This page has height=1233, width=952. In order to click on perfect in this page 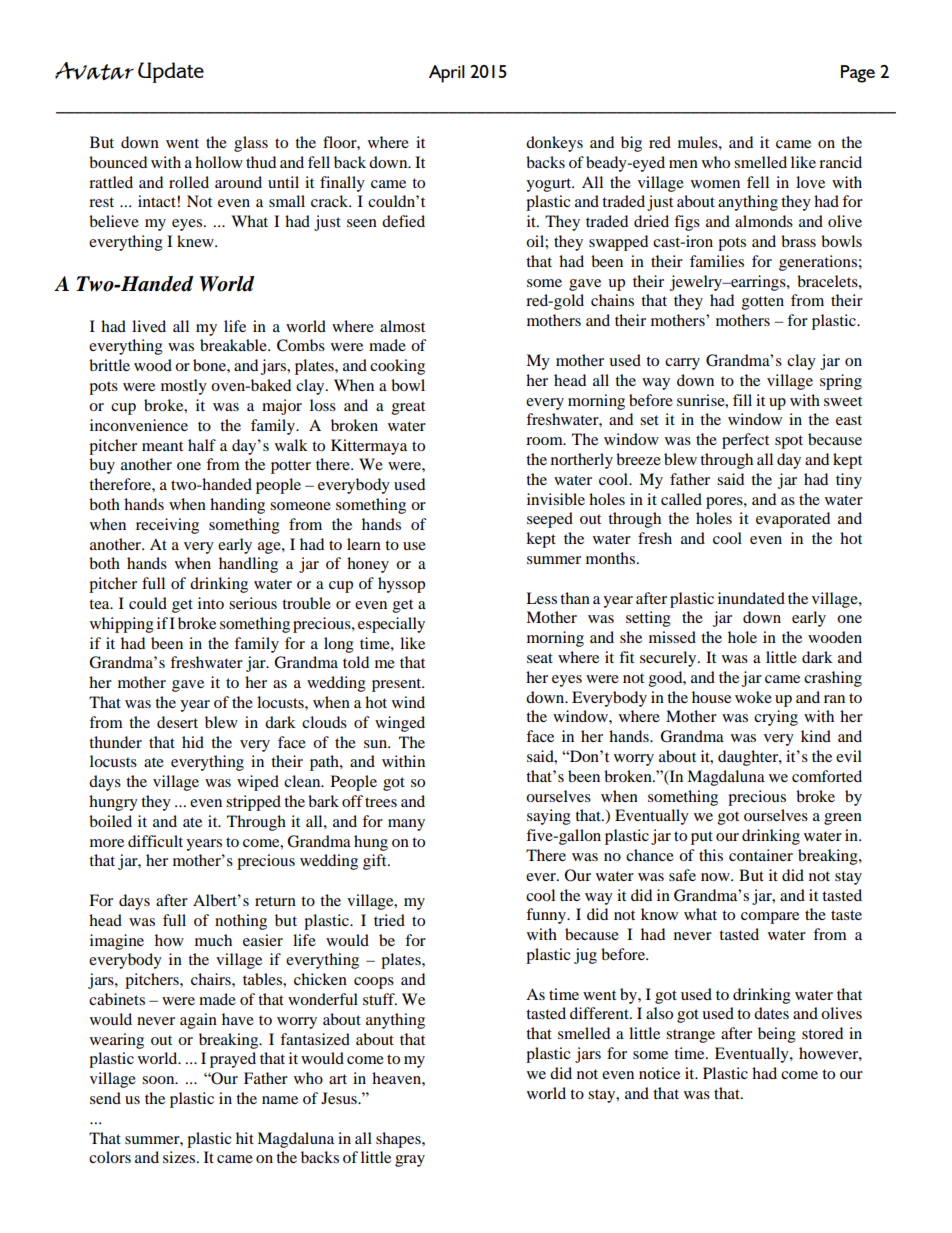, I will do `click(745, 441)`.
